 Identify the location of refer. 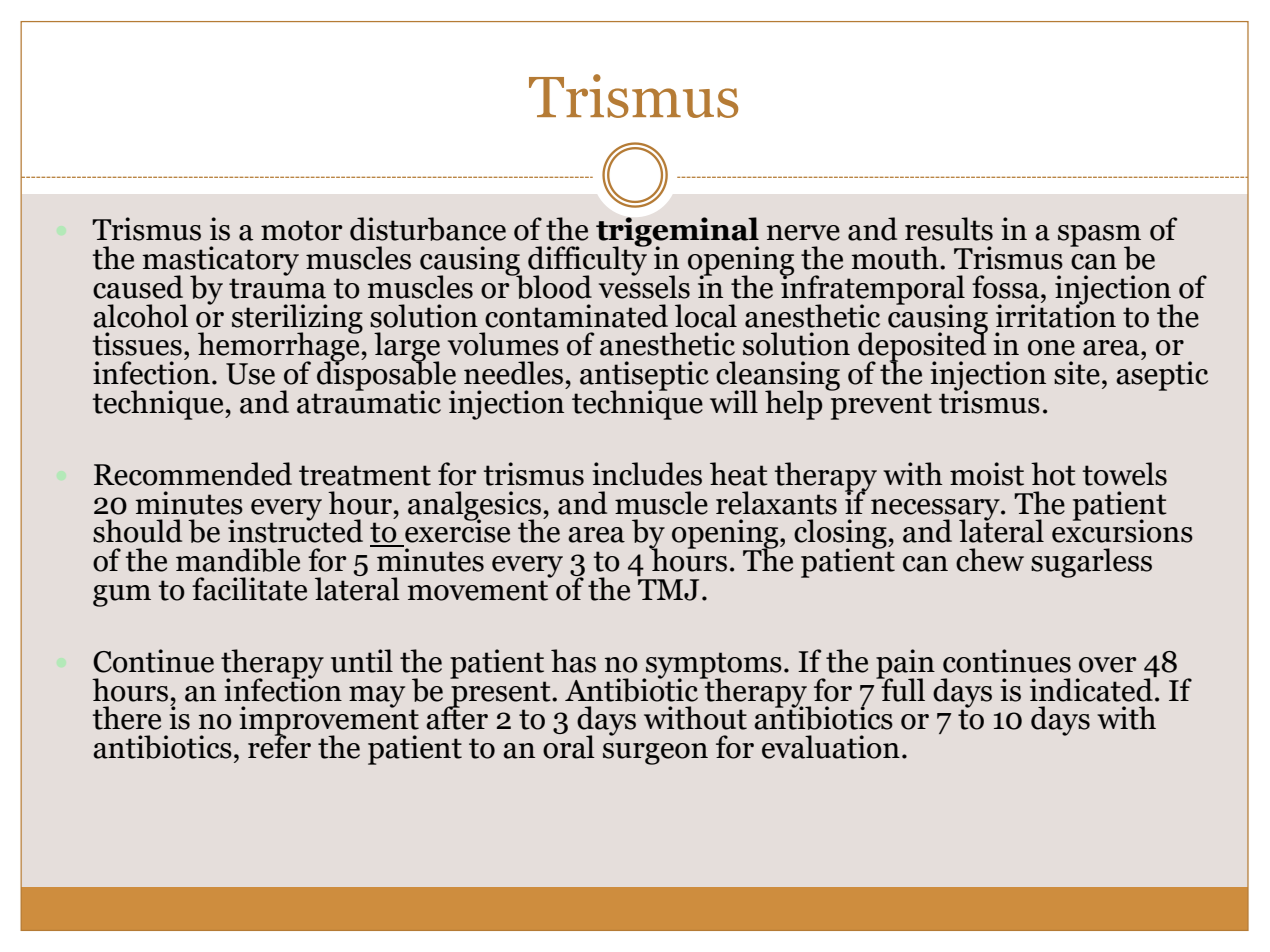
(279, 746).
